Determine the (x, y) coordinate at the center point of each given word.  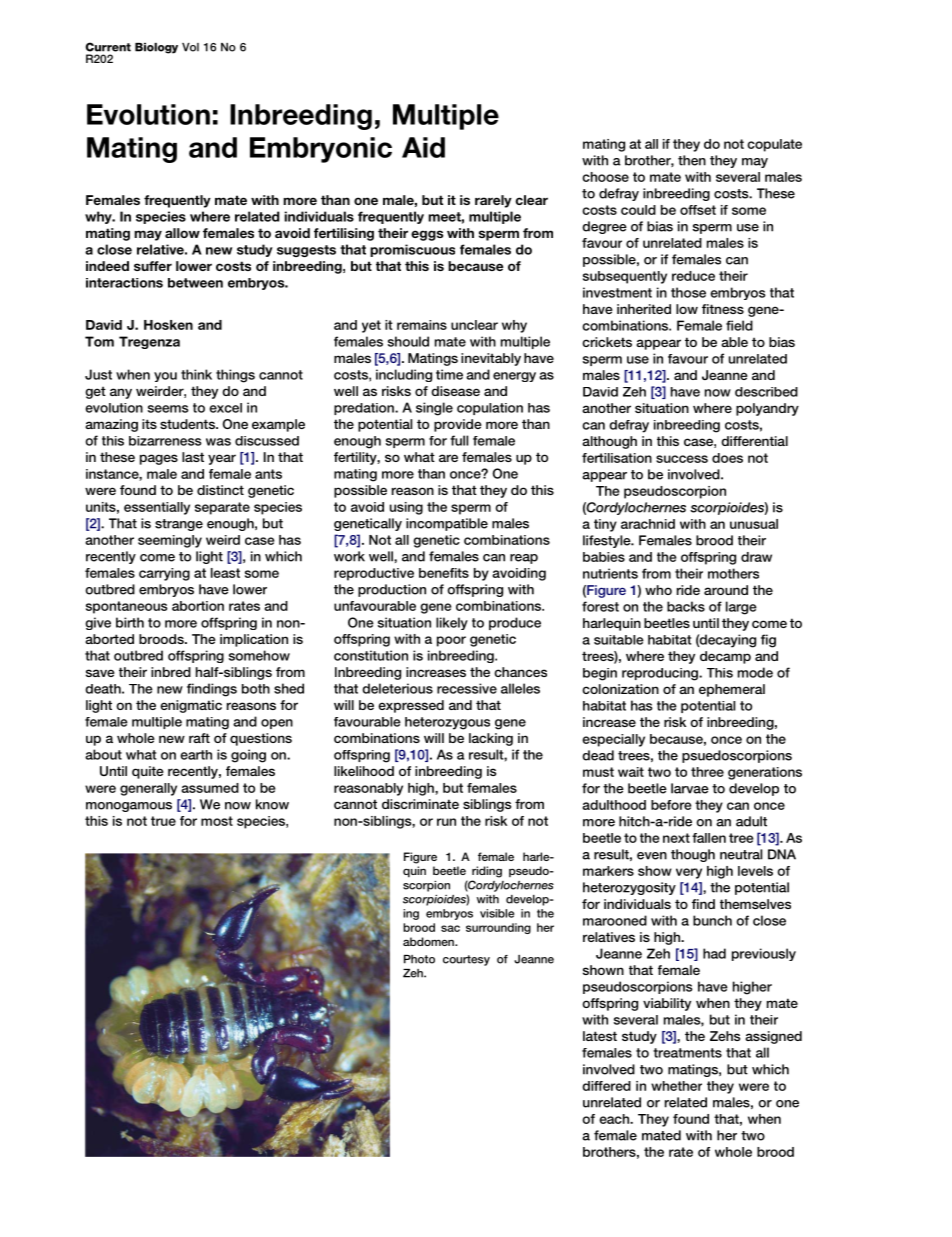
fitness (723, 309)
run (446, 822)
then (692, 160)
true (163, 821)
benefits (444, 573)
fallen (709, 838)
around (726, 590)
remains (422, 325)
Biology (156, 48)
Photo (419, 959)
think (196, 374)
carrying (164, 574)
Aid (423, 147)
